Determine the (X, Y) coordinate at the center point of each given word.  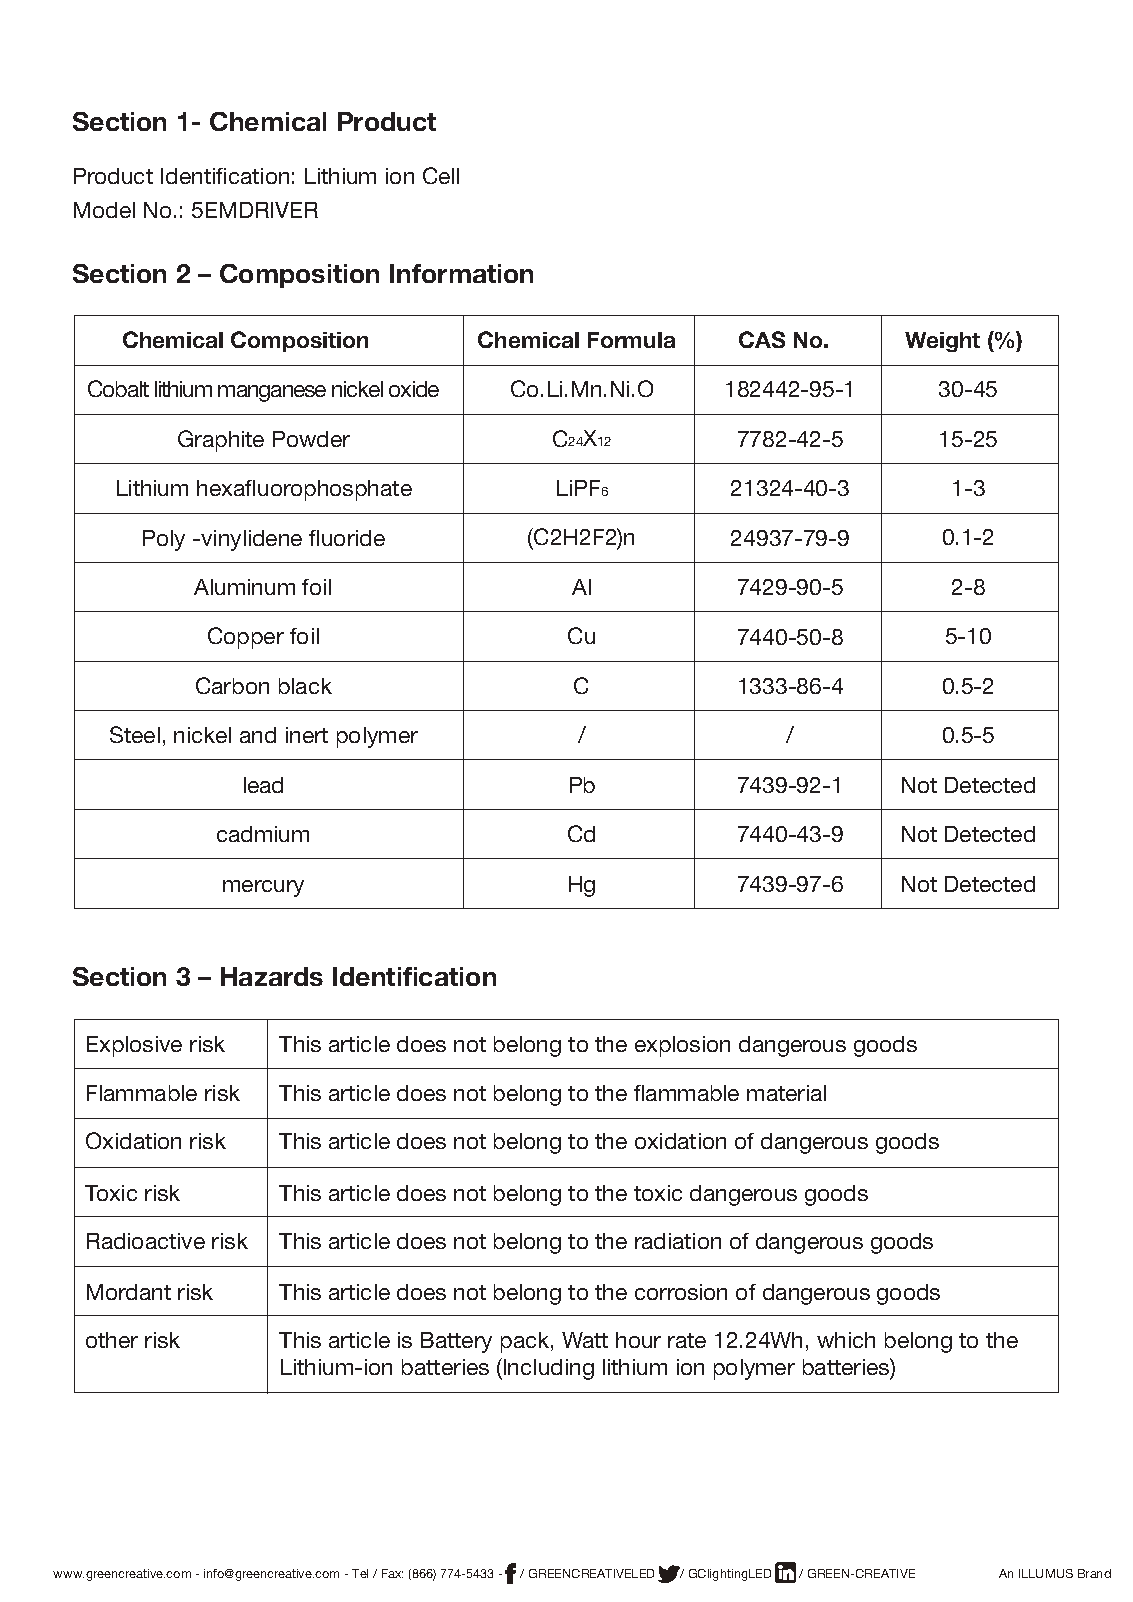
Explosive (134, 1046)
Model (104, 210)
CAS (762, 339)
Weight (942, 342)
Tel (360, 1573)
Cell (441, 175)
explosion (682, 1046)
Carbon (232, 685)
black (305, 686)
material (786, 1093)
